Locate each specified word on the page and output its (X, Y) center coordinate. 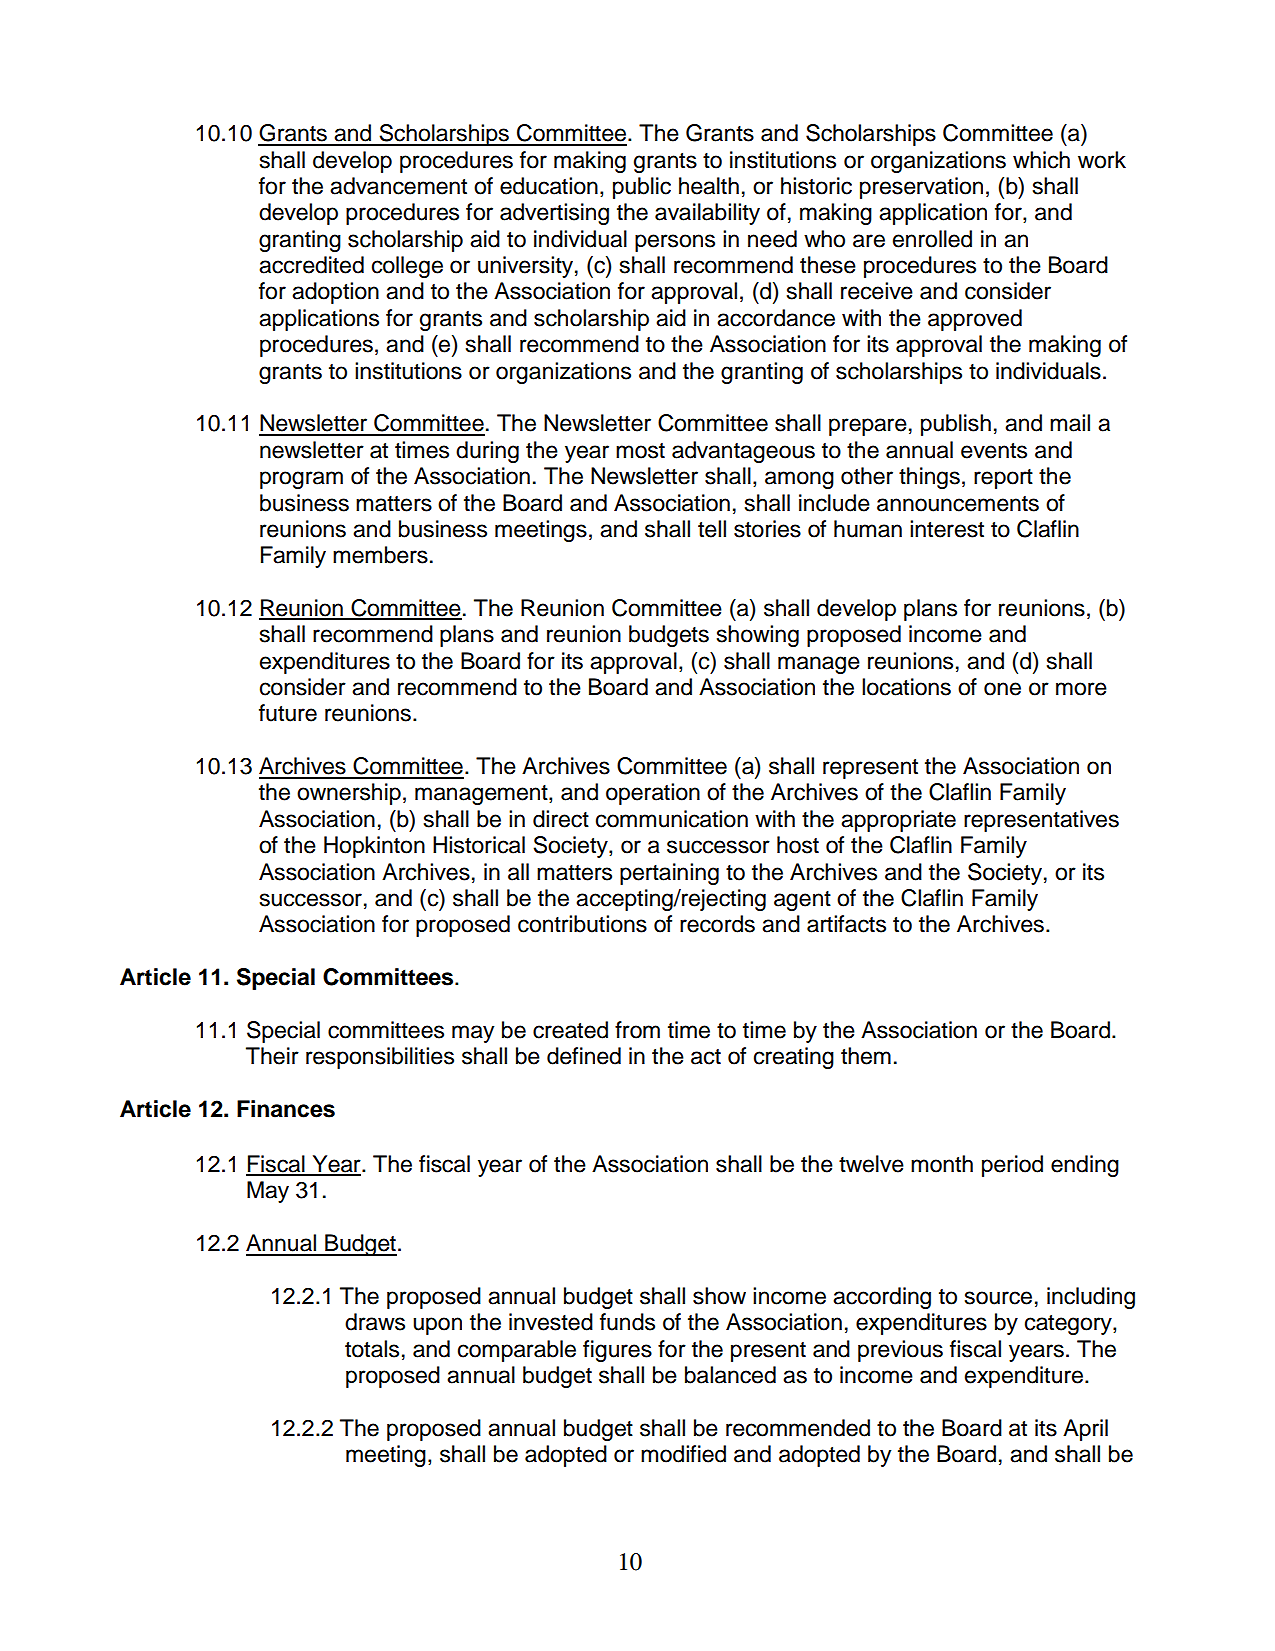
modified (683, 1454)
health (709, 186)
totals (372, 1349)
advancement (398, 186)
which (1041, 160)
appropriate (898, 821)
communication (672, 819)
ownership (349, 794)
